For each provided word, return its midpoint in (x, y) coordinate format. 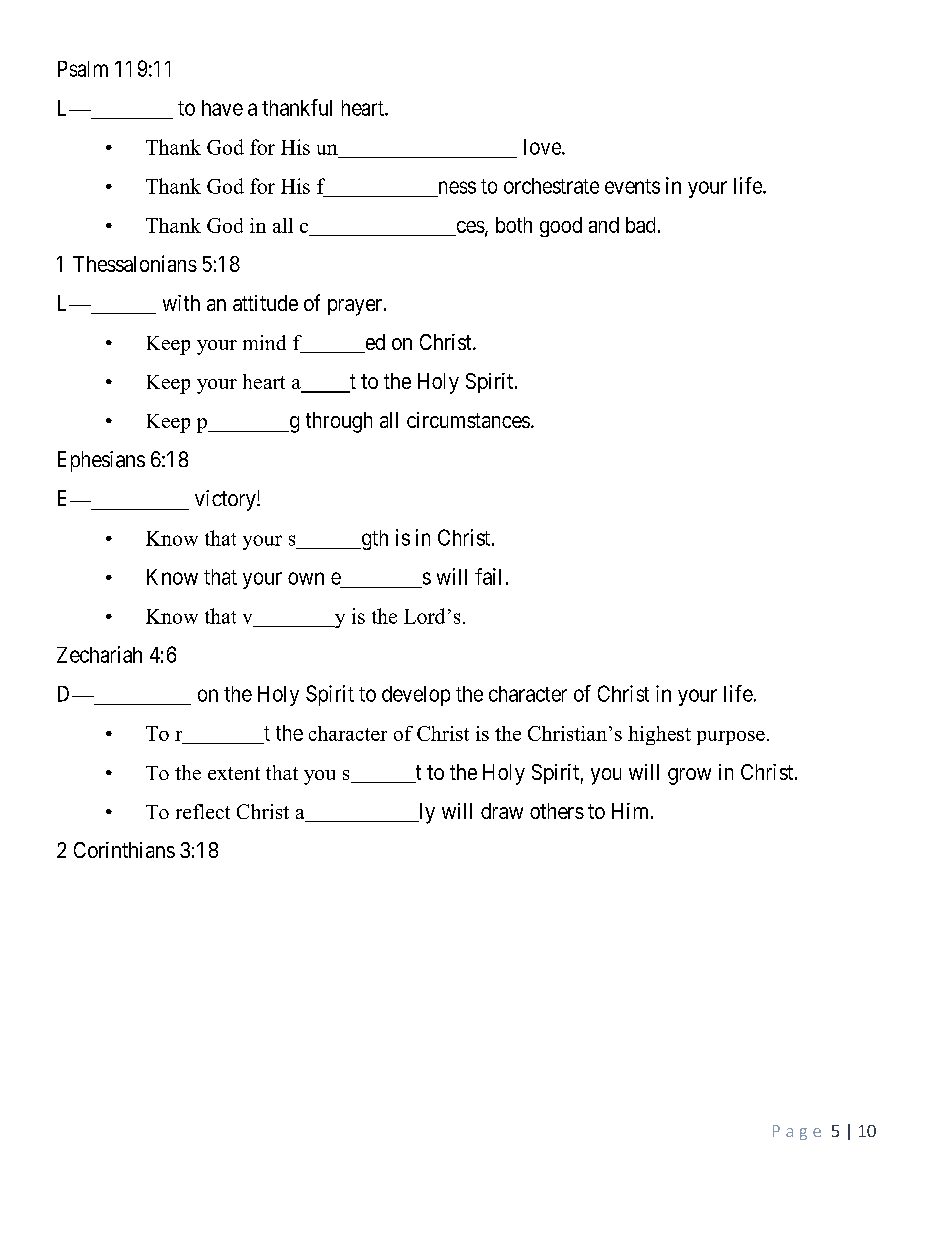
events (632, 186)
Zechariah (99, 654)
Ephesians (101, 461)
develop (416, 696)
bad (640, 225)
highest (659, 735)
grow (689, 776)
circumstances (468, 420)
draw (502, 811)
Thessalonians (135, 263)
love (543, 147)
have (222, 108)
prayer (355, 307)
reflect (203, 811)
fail (488, 576)
